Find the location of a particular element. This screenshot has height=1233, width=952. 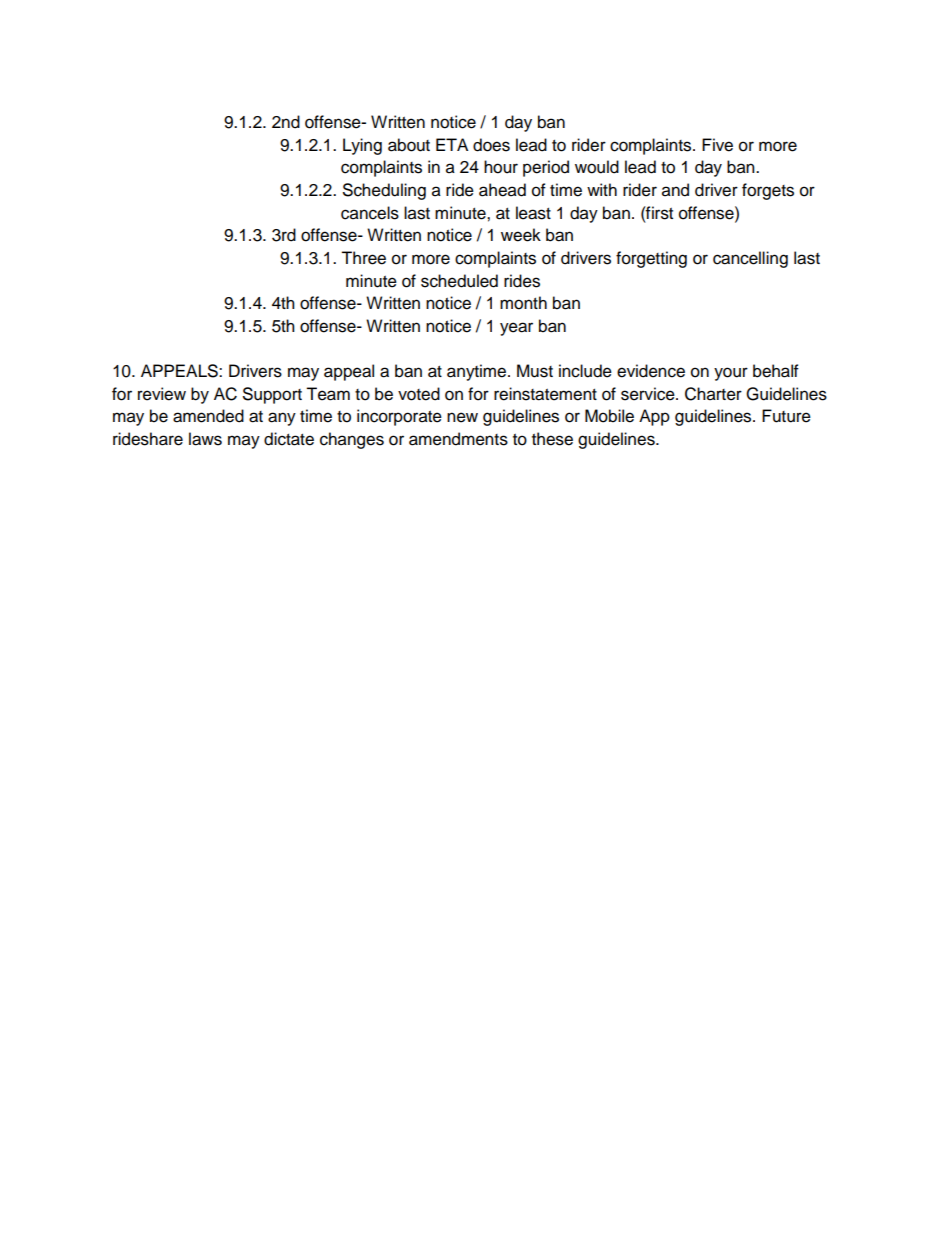

year is located at coordinates (516, 329).
